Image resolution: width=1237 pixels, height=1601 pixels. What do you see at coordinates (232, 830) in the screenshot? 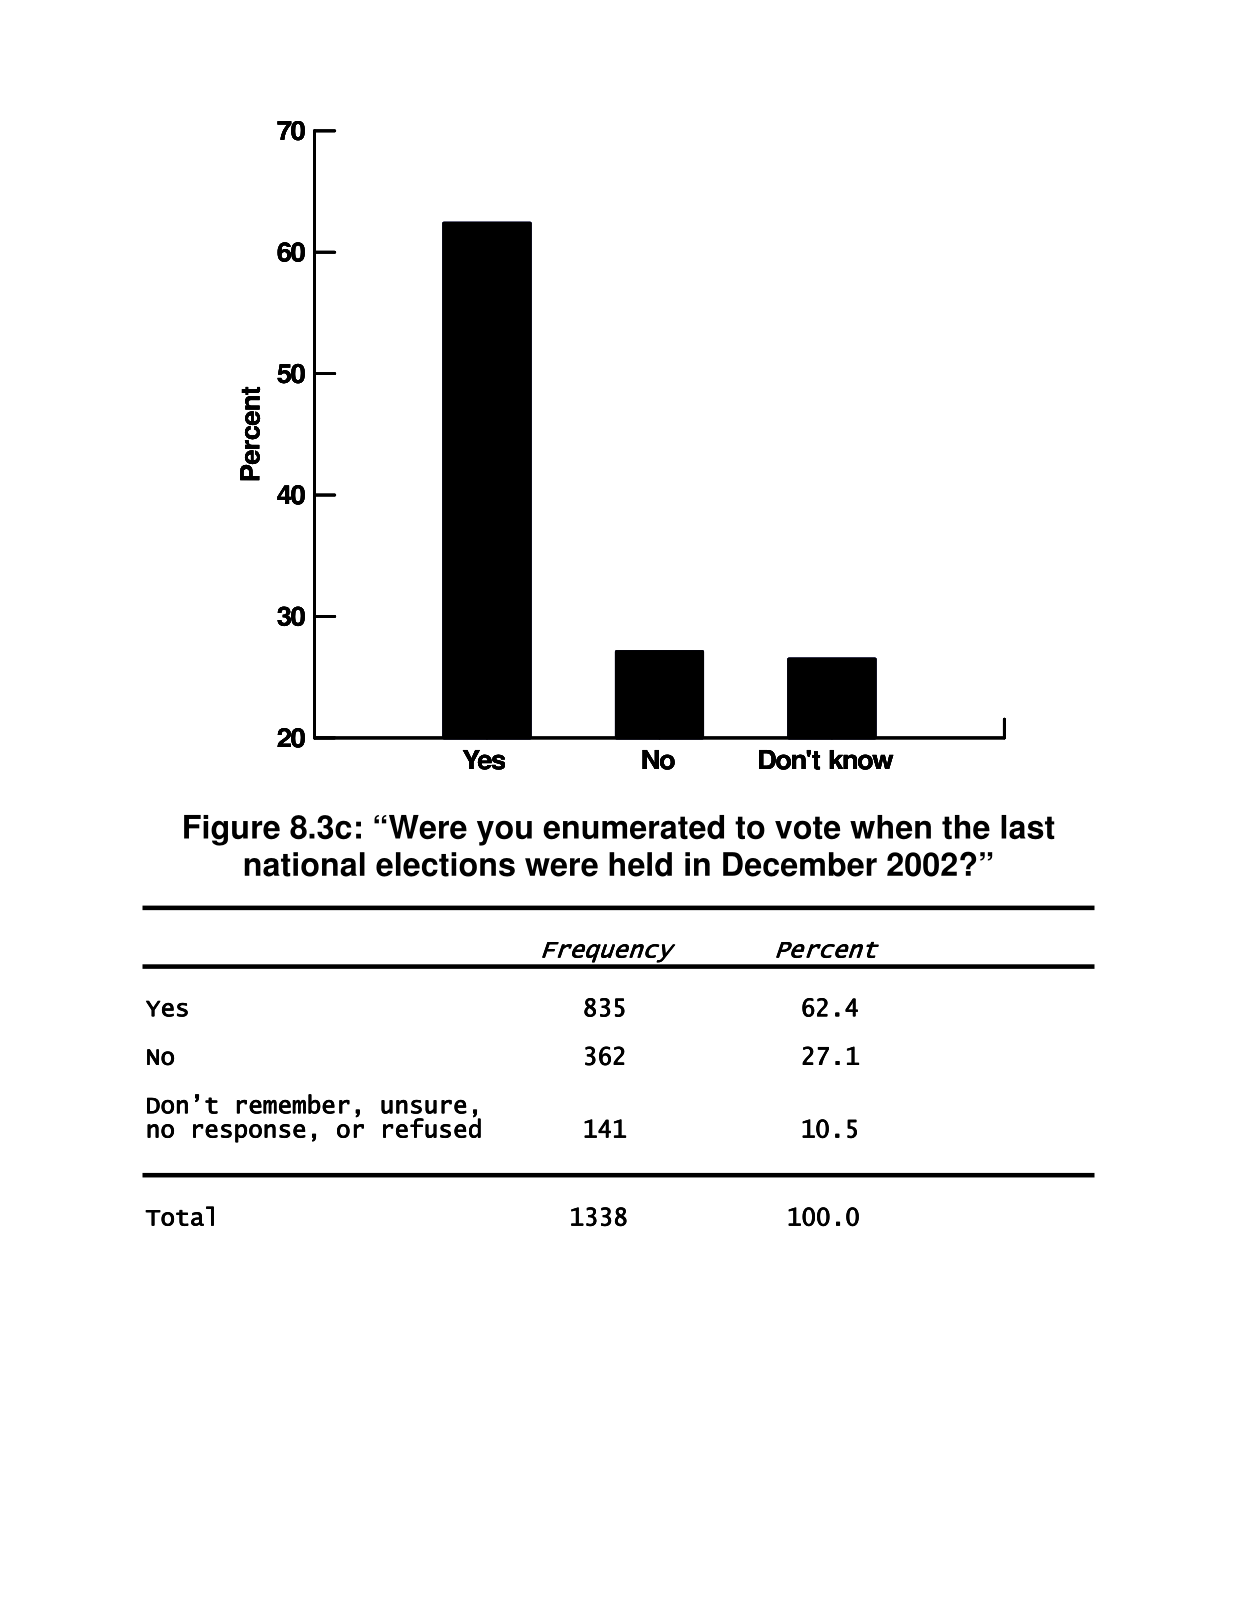
I see `Figure` at bounding box center [232, 830].
